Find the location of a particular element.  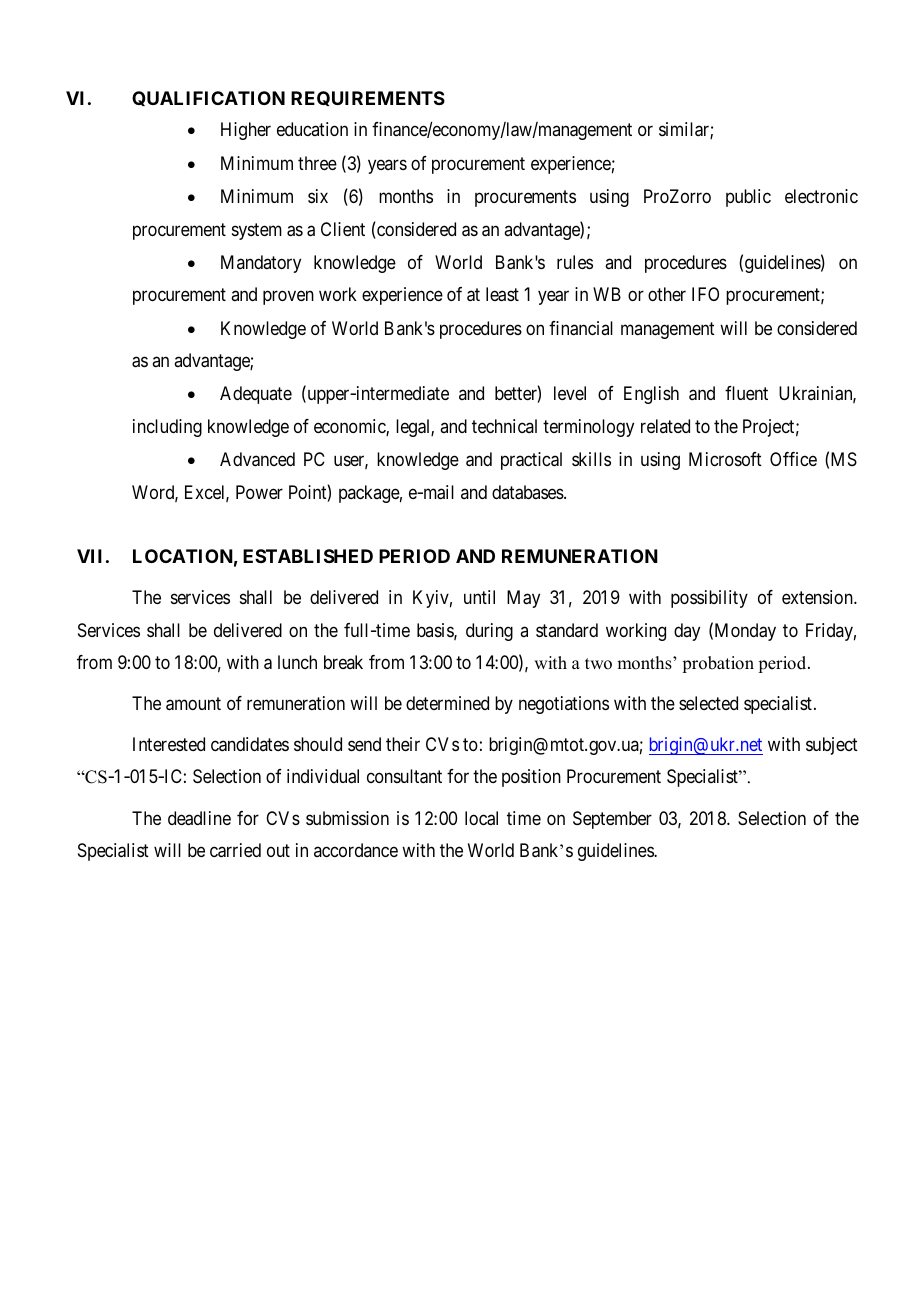

until is located at coordinates (479, 597).
